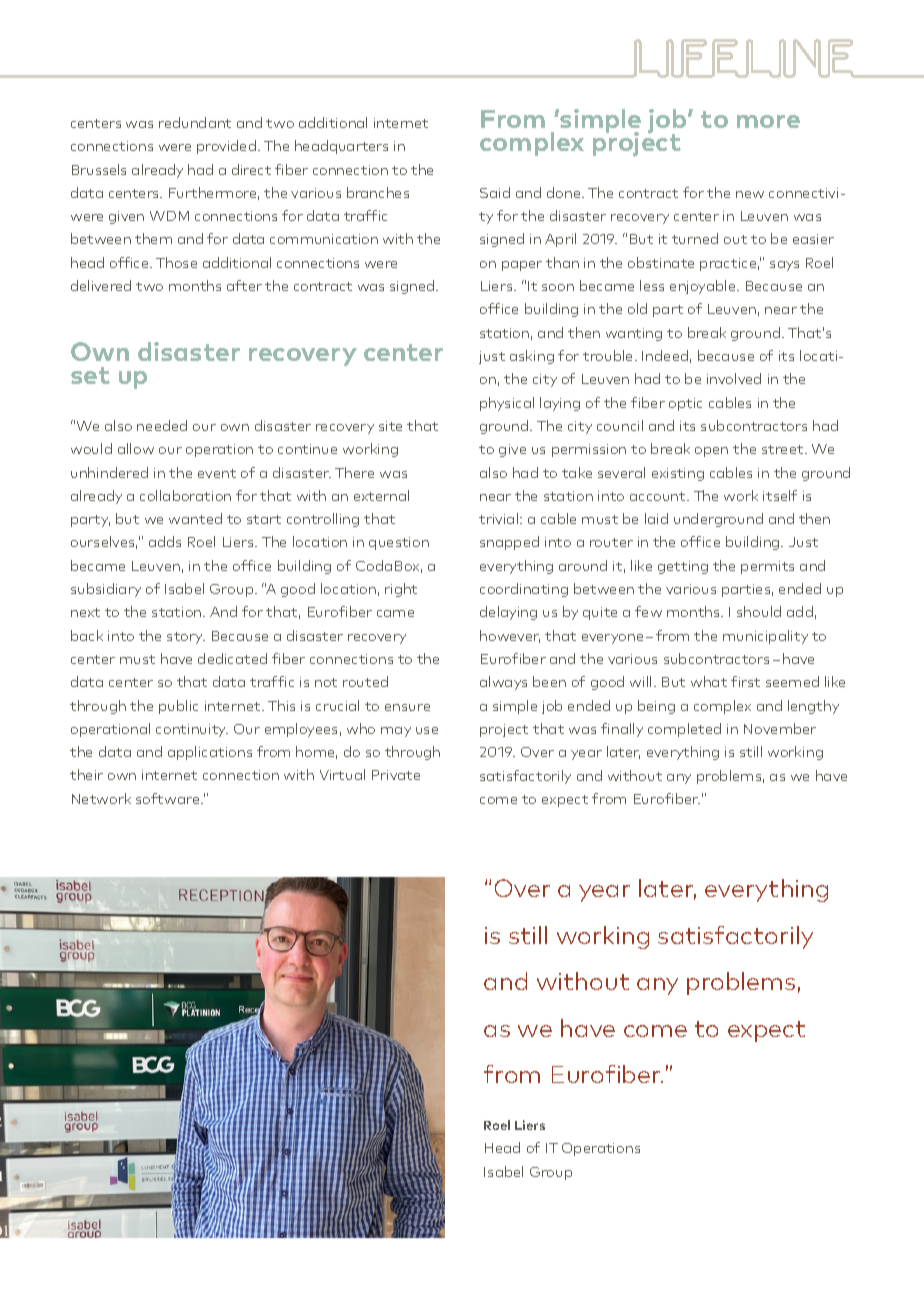 The height and width of the screenshot is (1308, 924). I want to click on set, so click(90, 375).
